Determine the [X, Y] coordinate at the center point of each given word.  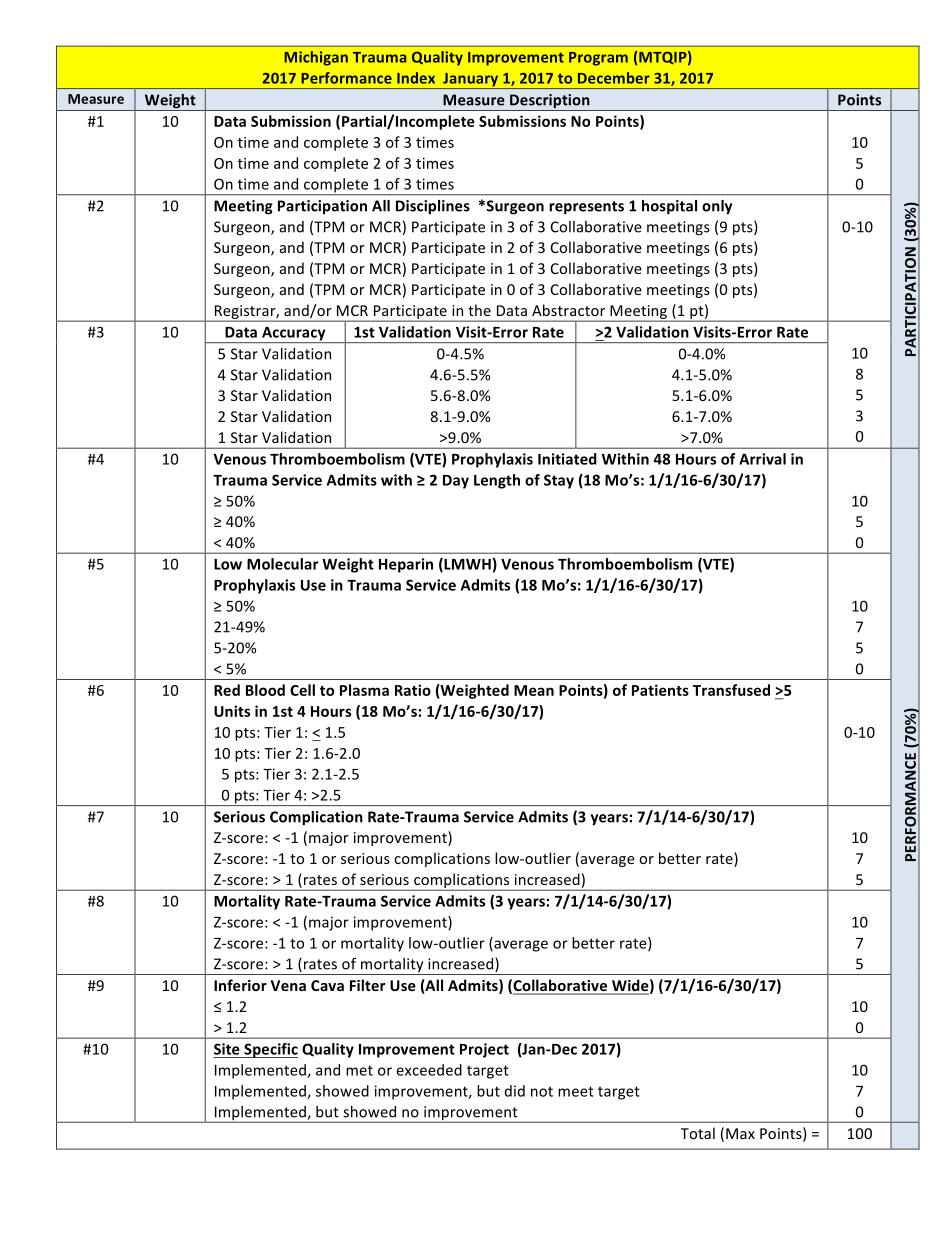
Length [497, 481]
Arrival [762, 459]
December [614, 78]
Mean [534, 690]
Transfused [731, 690]
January [471, 81]
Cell [302, 690]
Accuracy [294, 335]
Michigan [316, 58]
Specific [270, 1050]
